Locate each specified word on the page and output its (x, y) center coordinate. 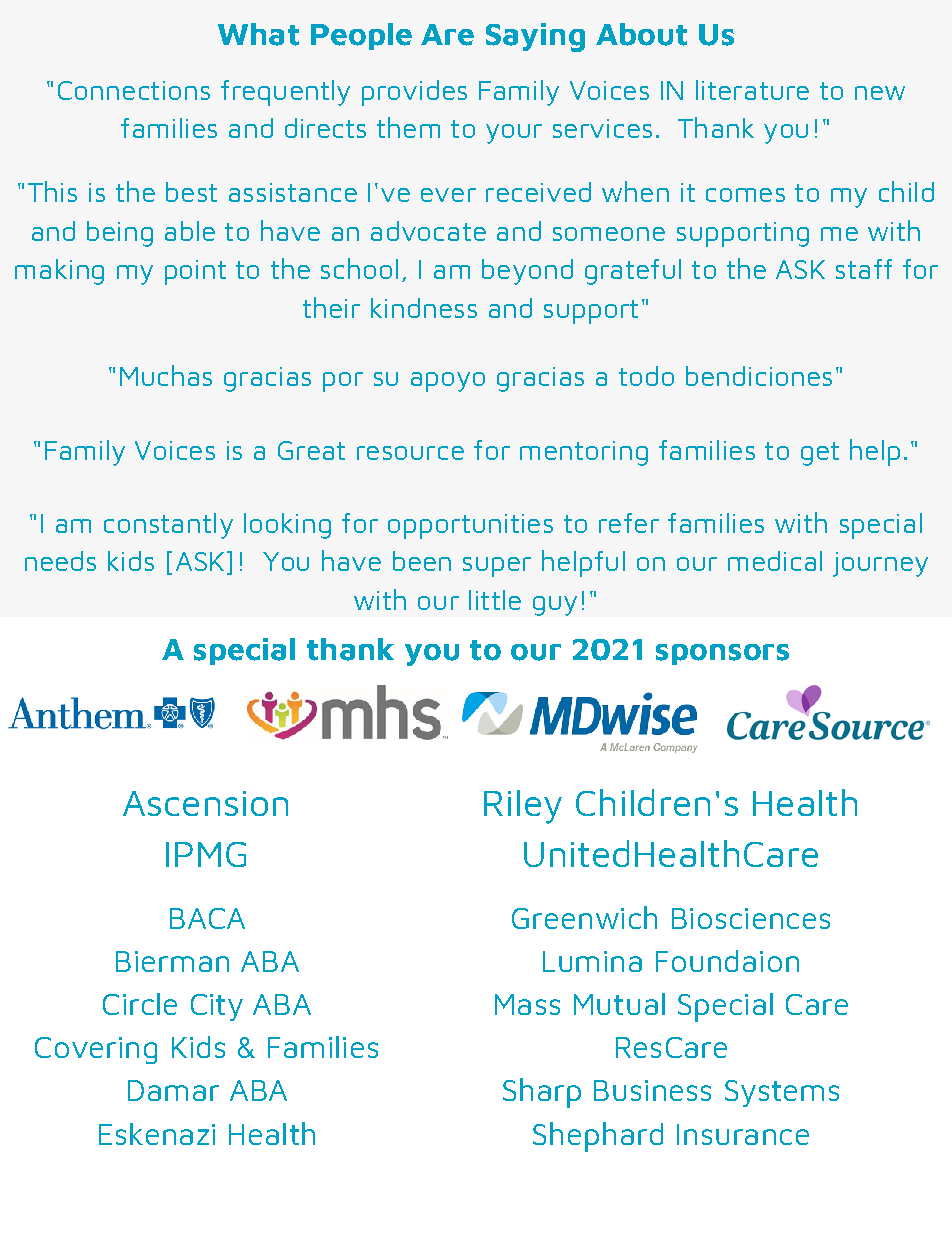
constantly (168, 526)
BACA (207, 918)
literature (752, 90)
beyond (527, 272)
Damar (173, 1090)
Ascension (205, 803)
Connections (134, 90)
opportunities (470, 526)
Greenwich (584, 917)
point (195, 272)
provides (414, 93)
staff (864, 269)
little (495, 600)
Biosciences (751, 918)
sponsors (722, 654)
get (820, 454)
